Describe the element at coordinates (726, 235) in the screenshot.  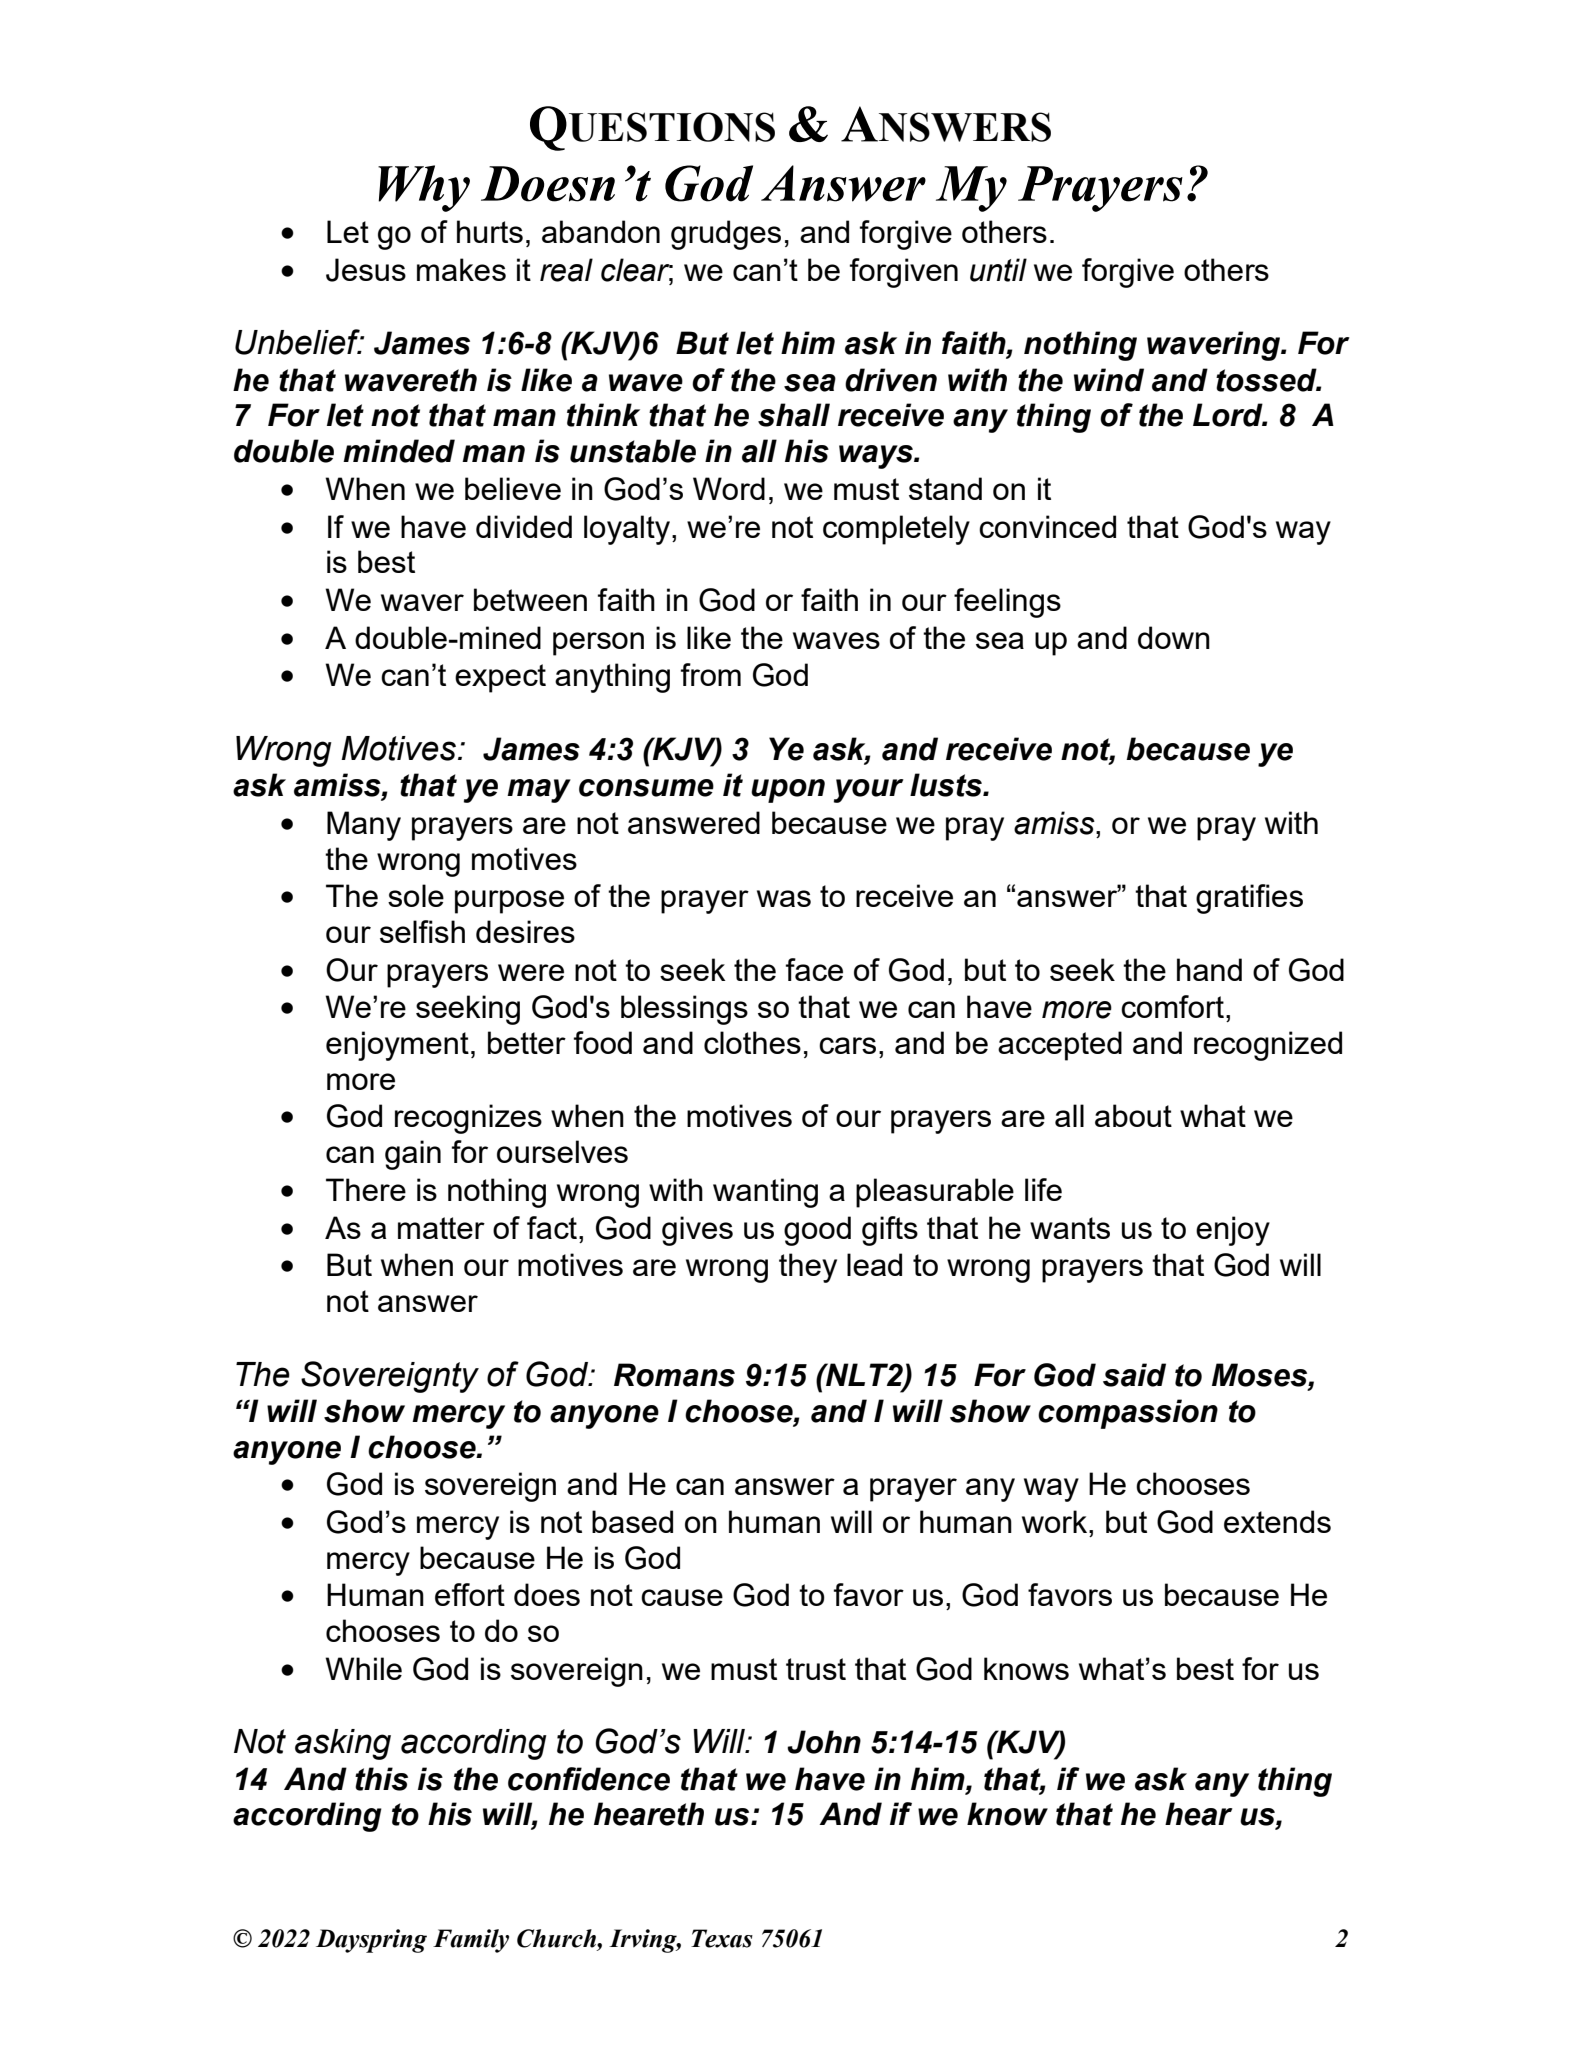
I see `grudges` at that location.
